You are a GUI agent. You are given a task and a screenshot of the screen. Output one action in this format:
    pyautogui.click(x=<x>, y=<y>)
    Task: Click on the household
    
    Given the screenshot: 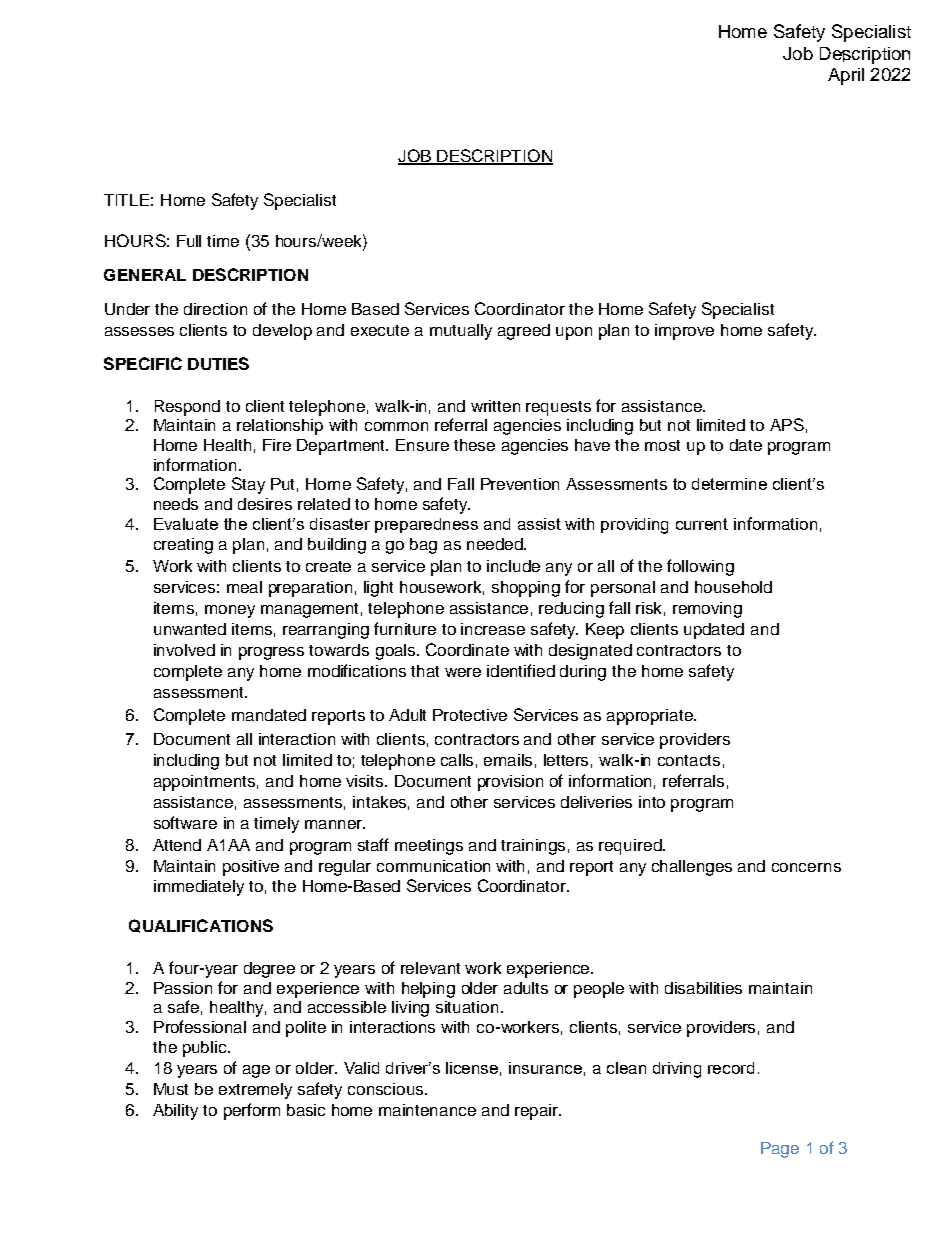 What is the action you would take?
    pyautogui.click(x=733, y=587)
